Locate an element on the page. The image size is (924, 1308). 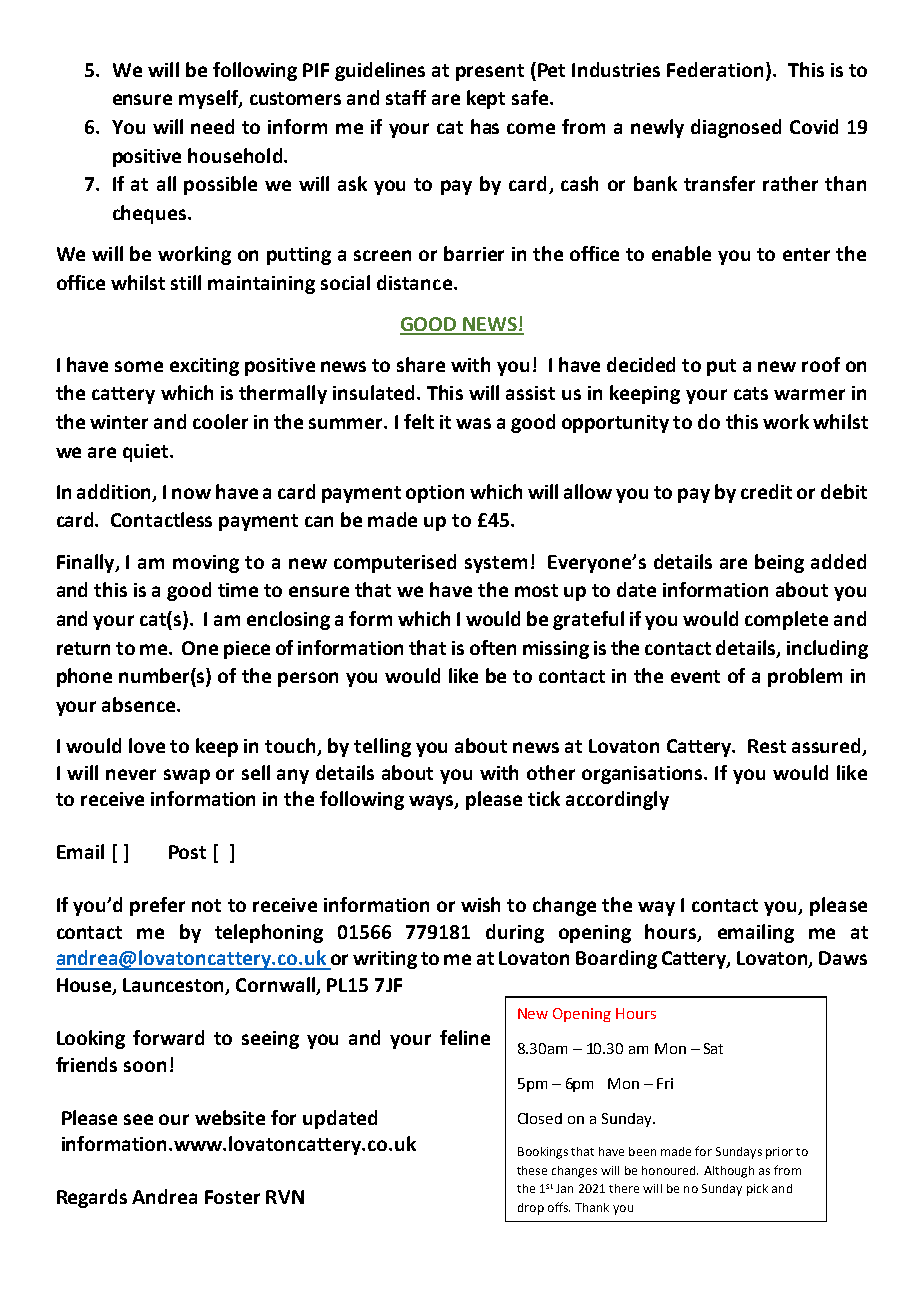
kept is located at coordinates (486, 99).
